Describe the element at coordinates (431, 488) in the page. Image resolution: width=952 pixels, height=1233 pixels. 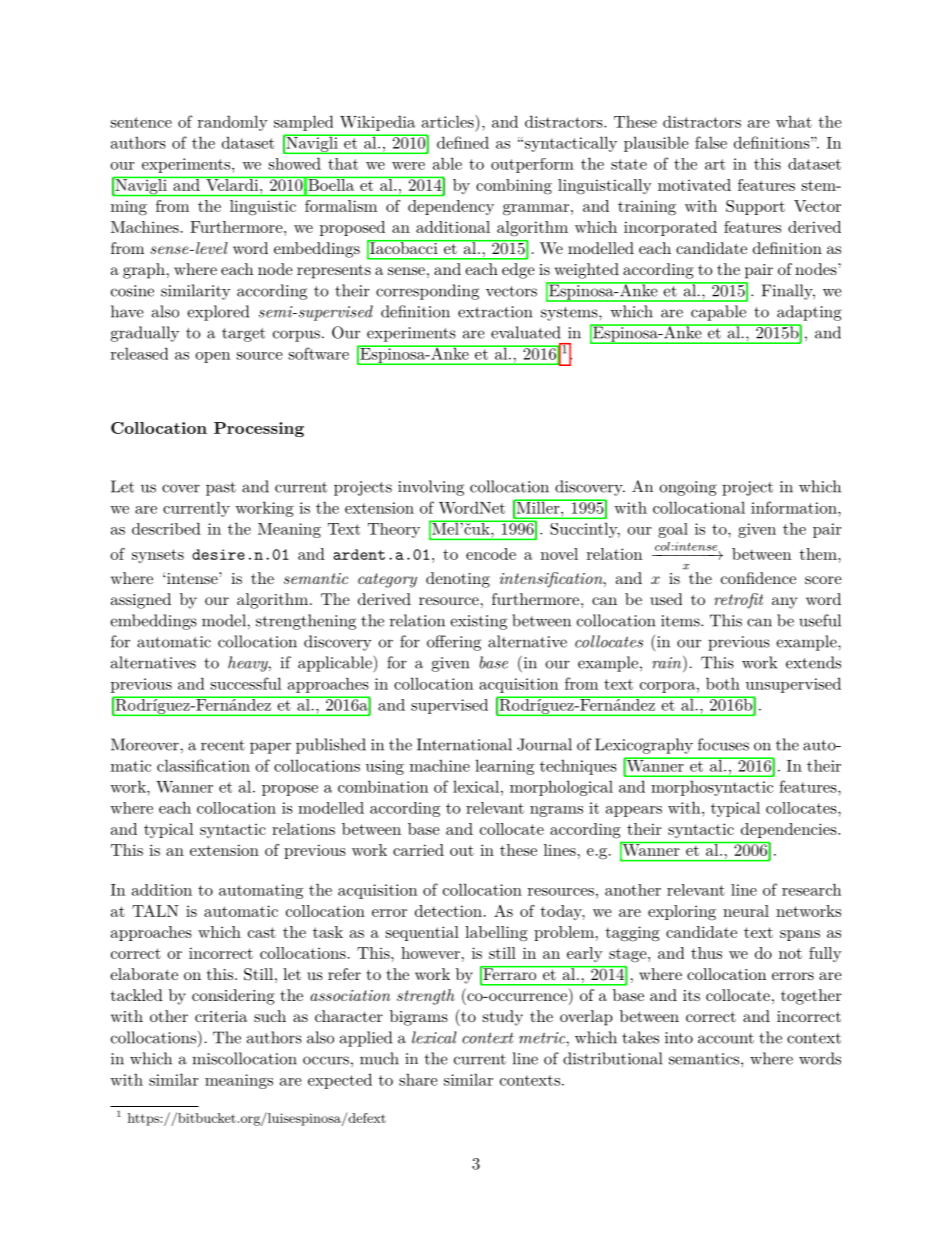
I see `involving` at that location.
